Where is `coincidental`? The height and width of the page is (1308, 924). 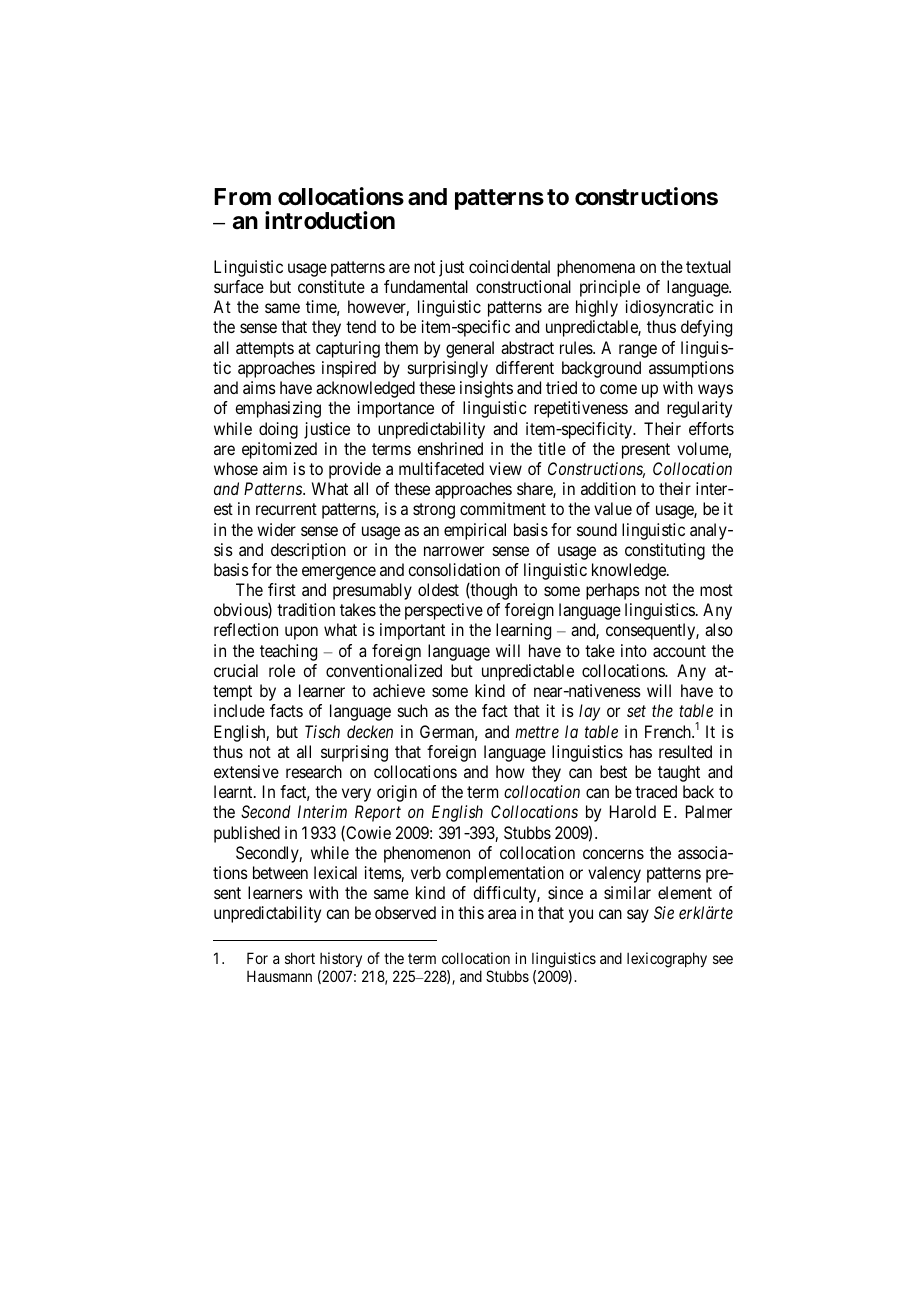 coincidental is located at coordinates (509, 266).
